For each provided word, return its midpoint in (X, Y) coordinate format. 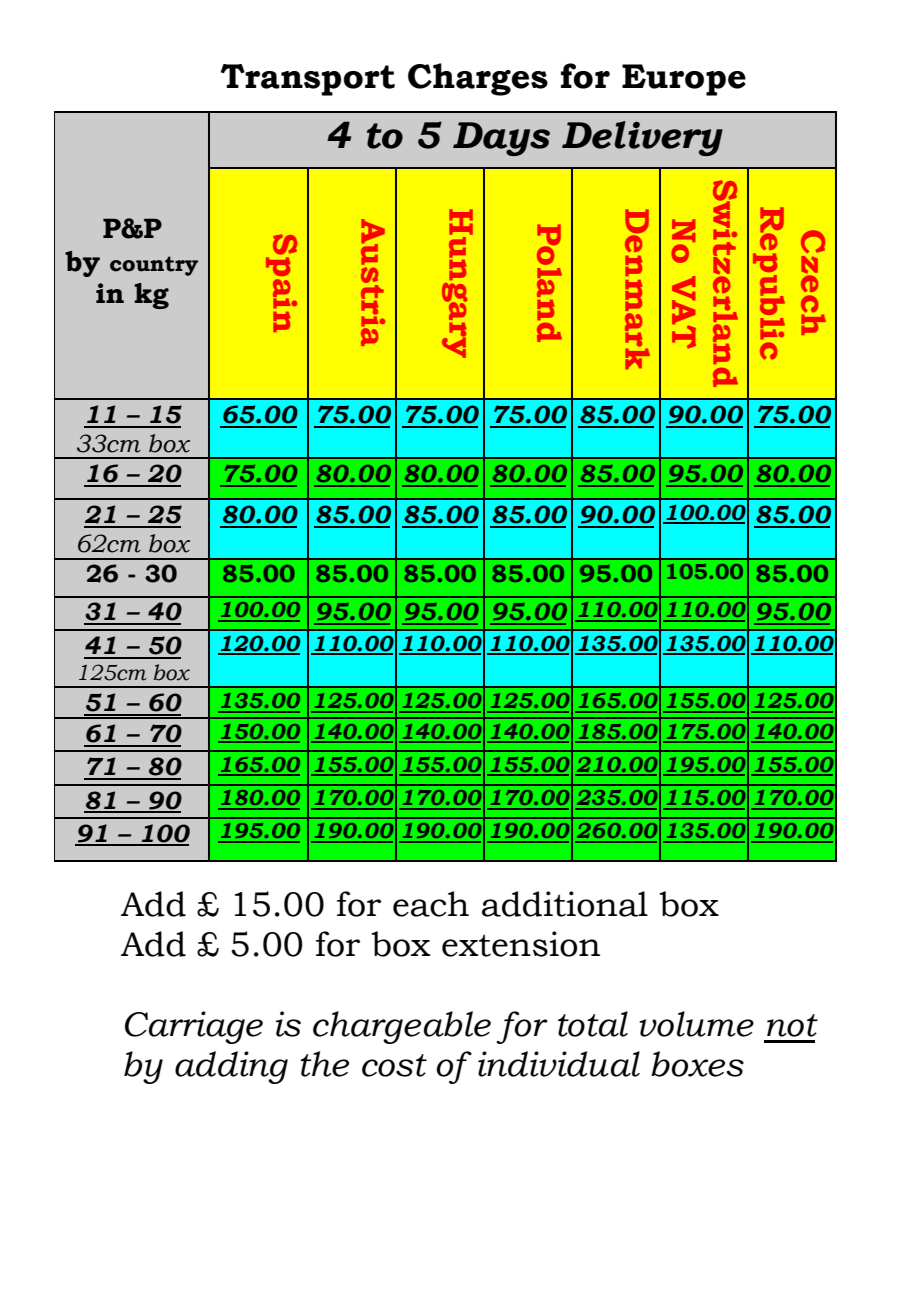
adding (231, 1067)
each (431, 904)
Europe (684, 80)
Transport (308, 80)
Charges (478, 79)
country (154, 266)
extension (521, 944)
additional (565, 904)
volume (696, 1024)
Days (501, 139)
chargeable (402, 1027)
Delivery (642, 138)
